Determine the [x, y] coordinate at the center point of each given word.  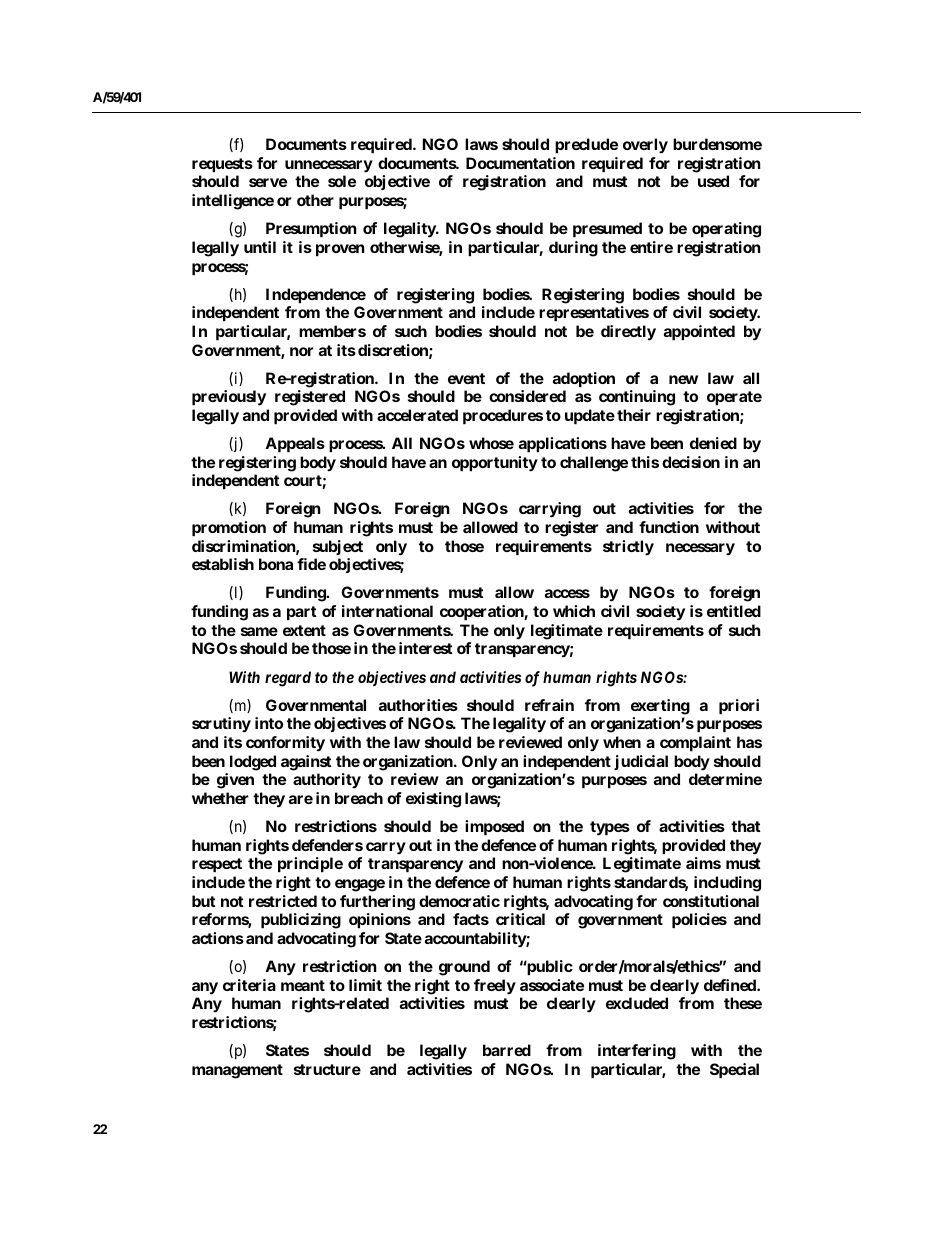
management [237, 1071]
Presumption [311, 229]
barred [507, 1050]
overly [645, 145]
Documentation [520, 163]
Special [734, 1070]
